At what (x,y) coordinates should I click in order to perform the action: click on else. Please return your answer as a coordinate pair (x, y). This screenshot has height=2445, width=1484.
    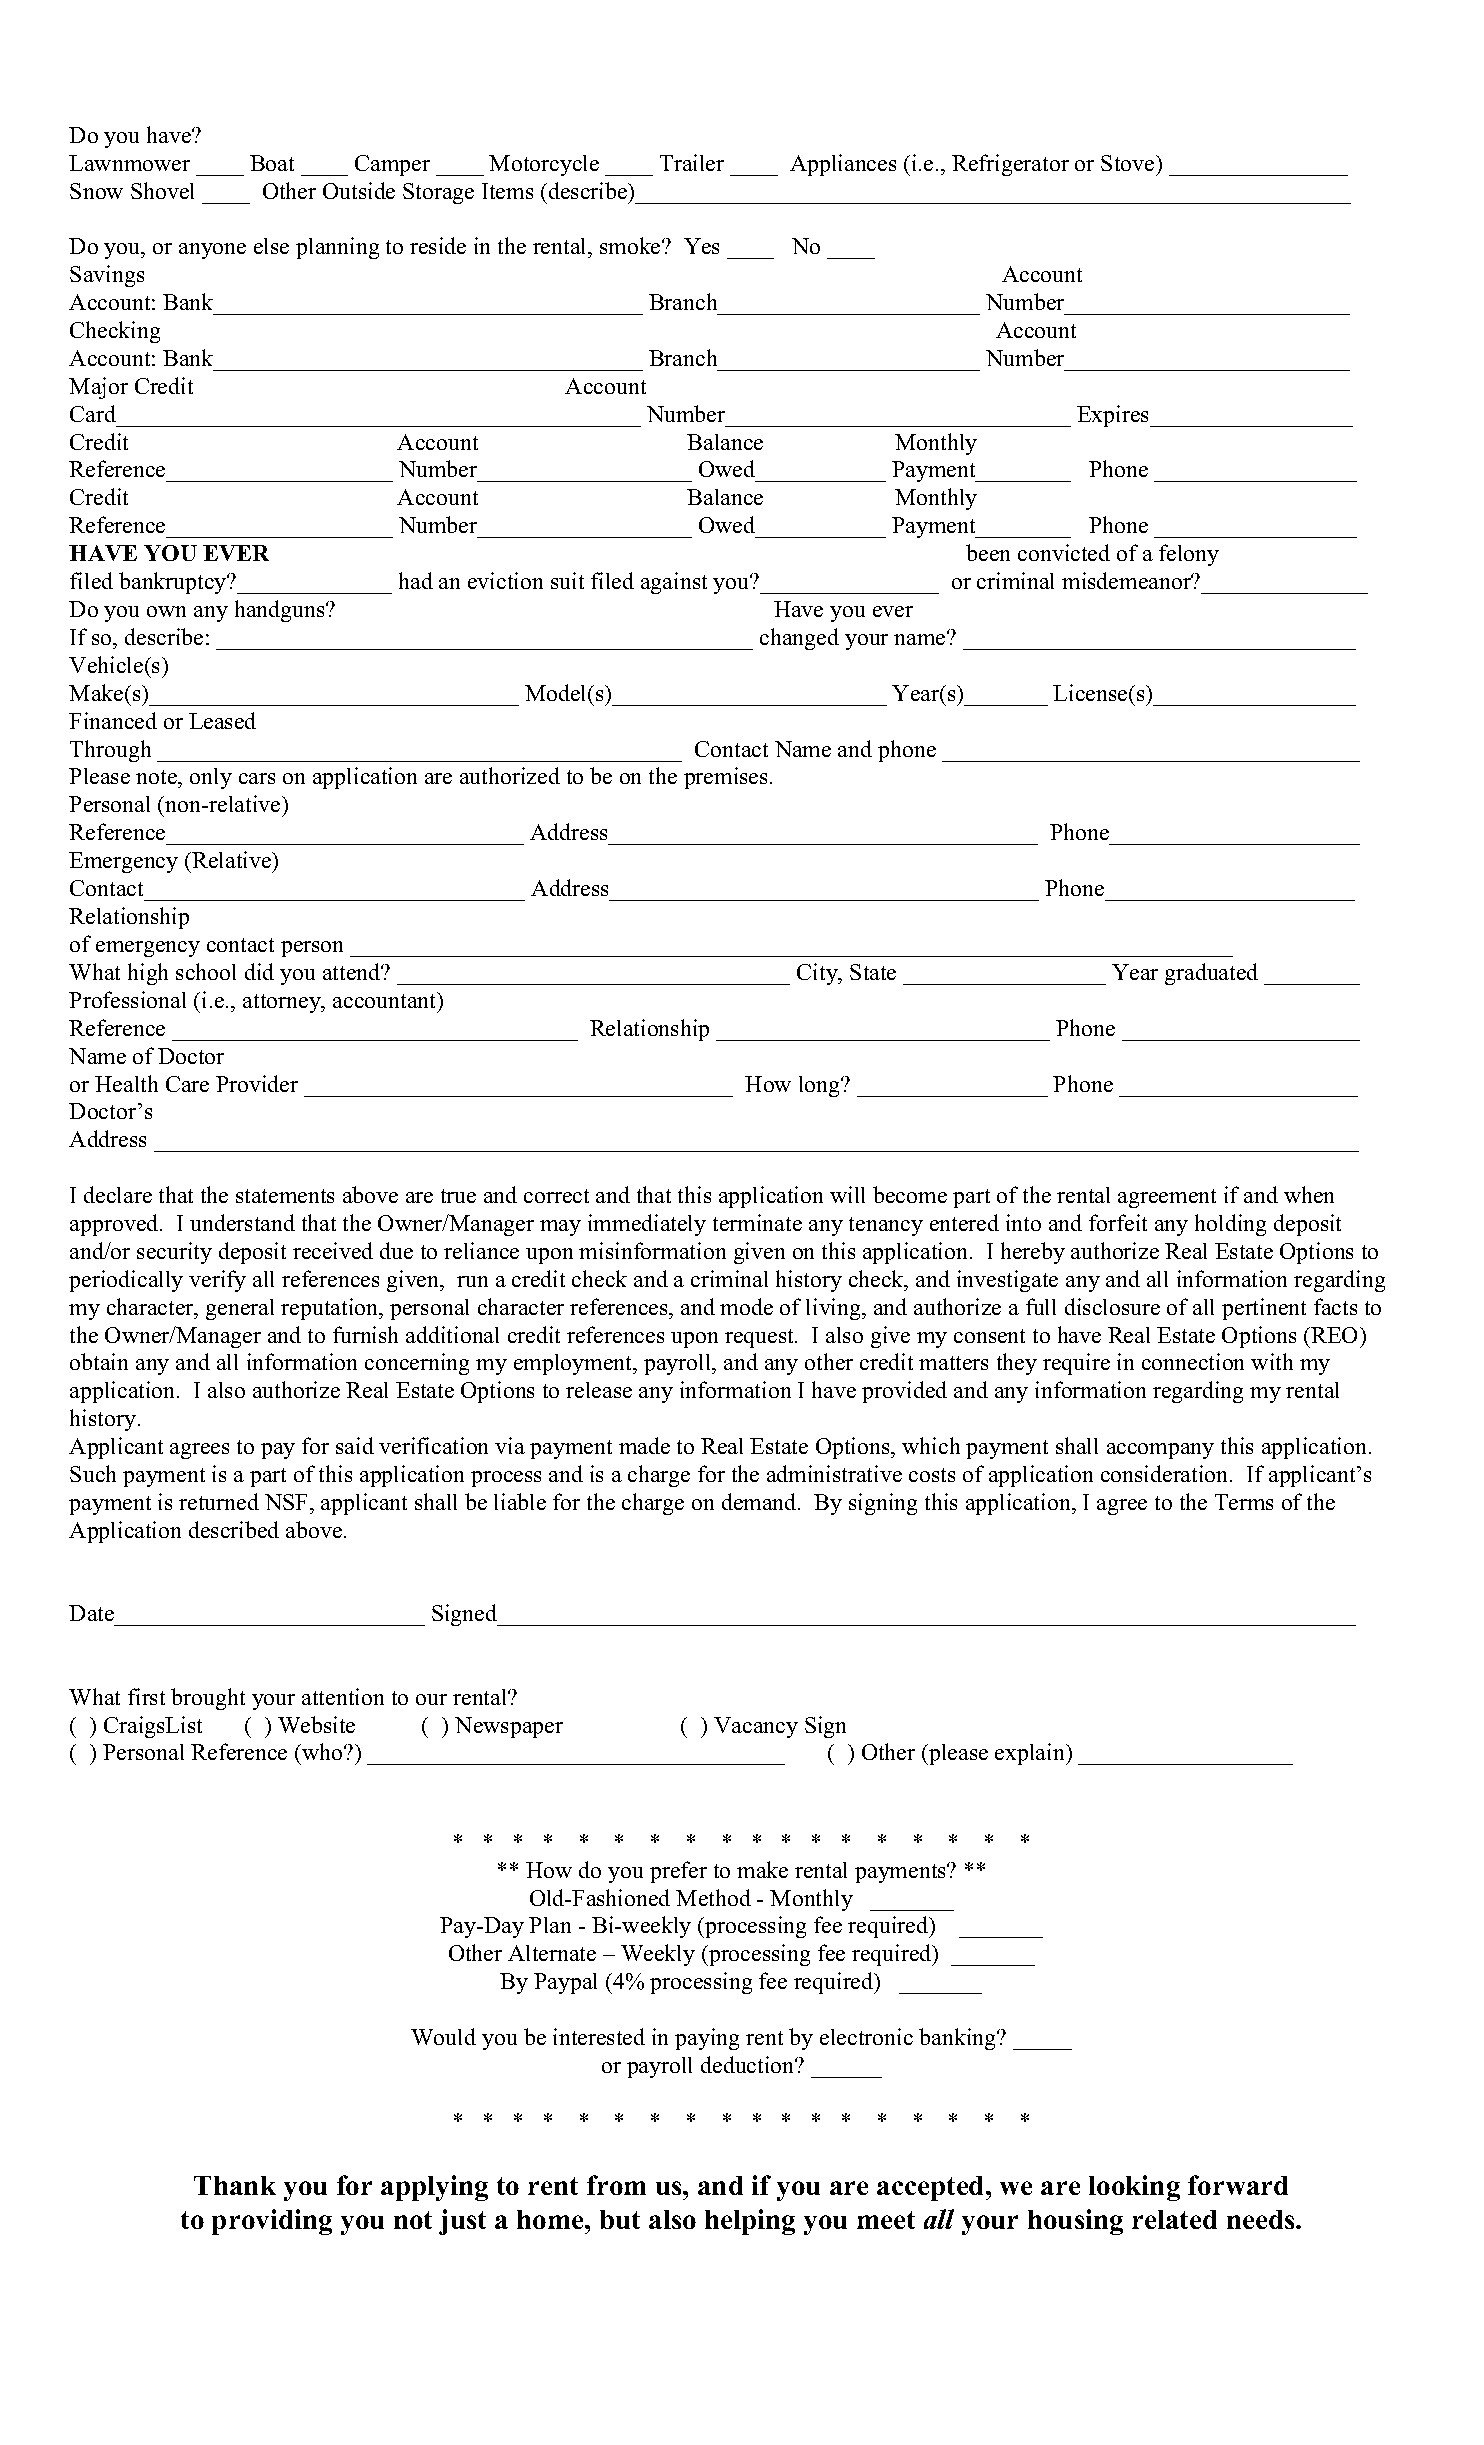
    Looking at the image, I should click on (271, 246).
